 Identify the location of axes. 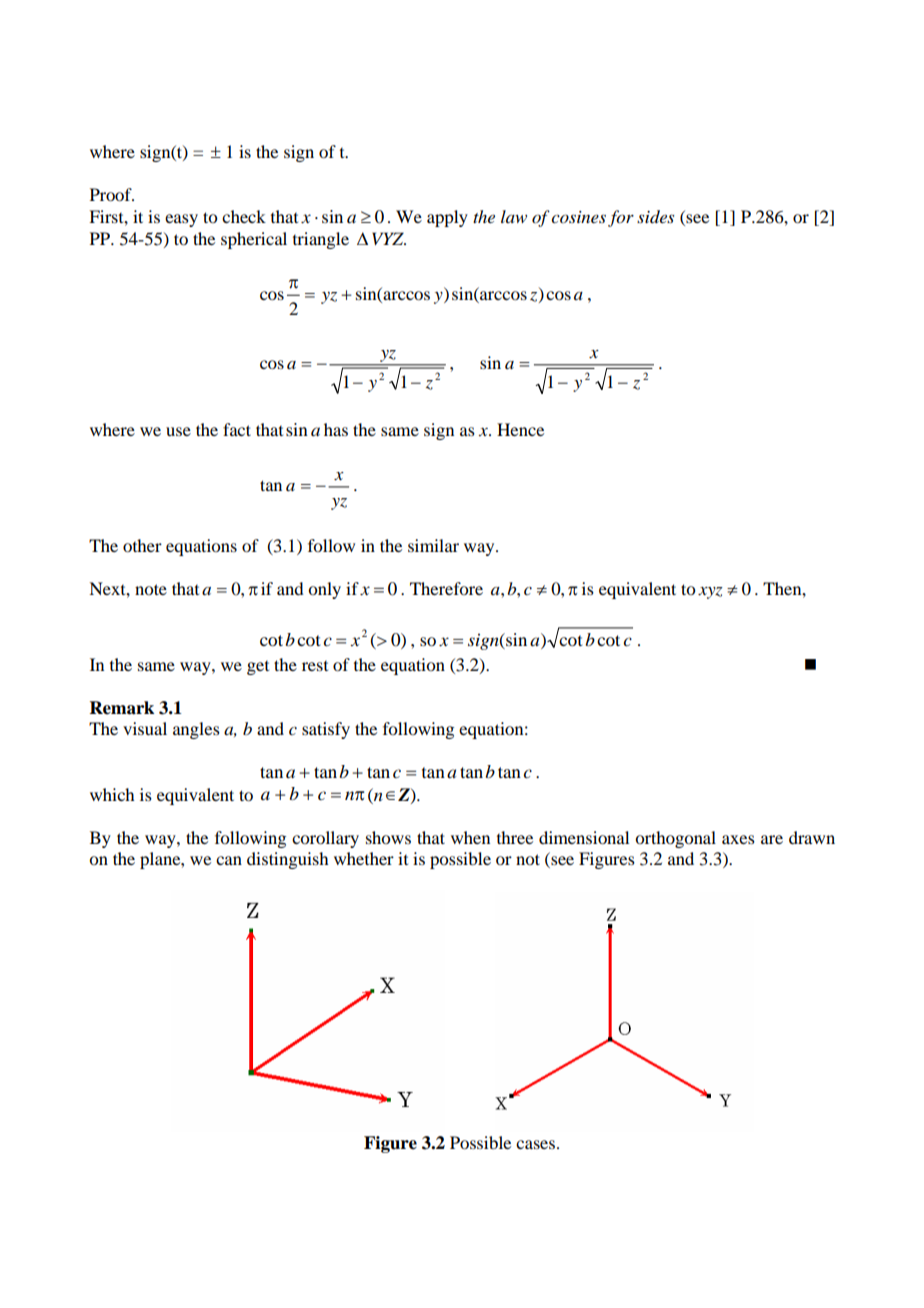
(738, 839).
